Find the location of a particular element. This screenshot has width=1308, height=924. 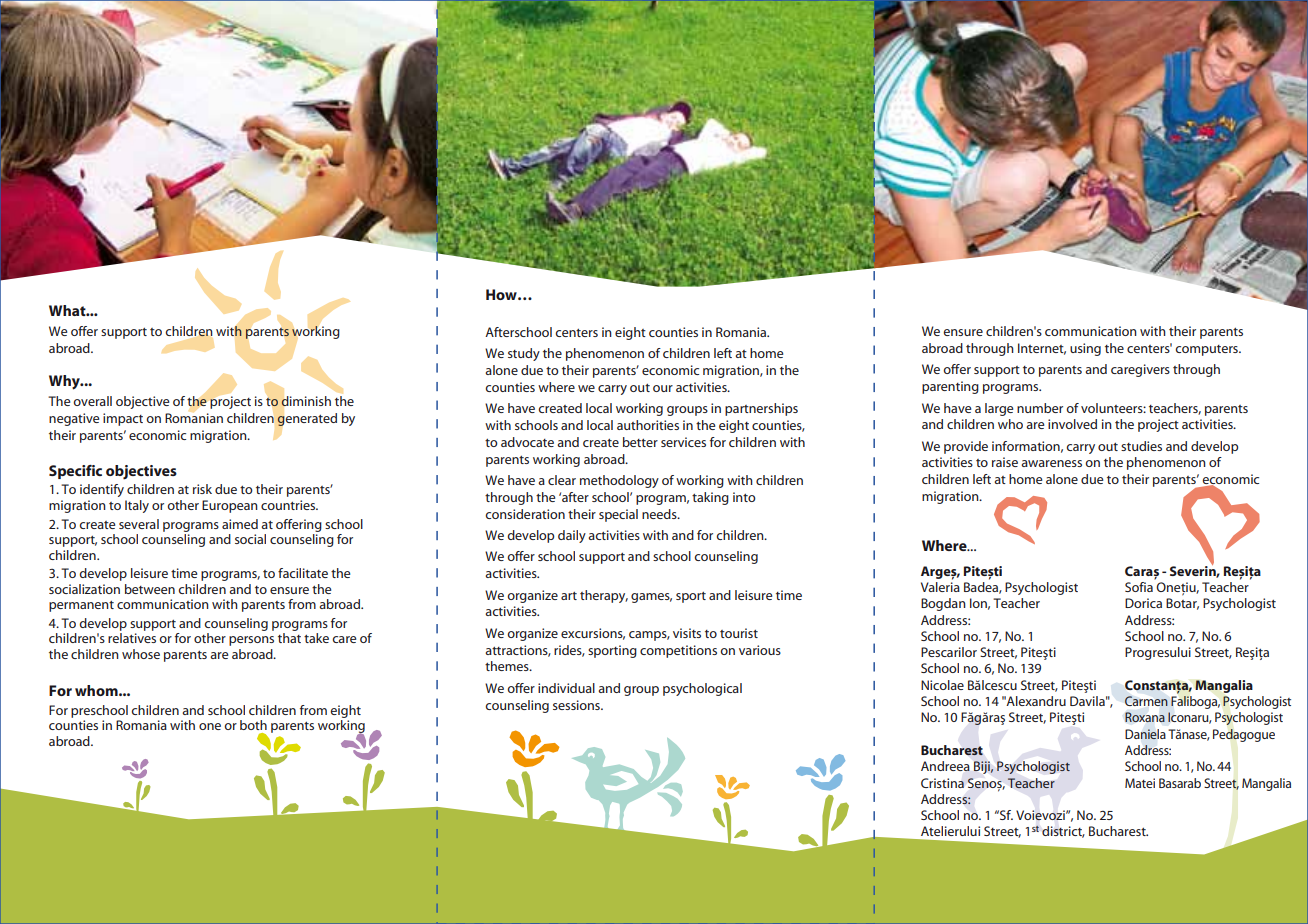

Why is located at coordinates (65, 382).
